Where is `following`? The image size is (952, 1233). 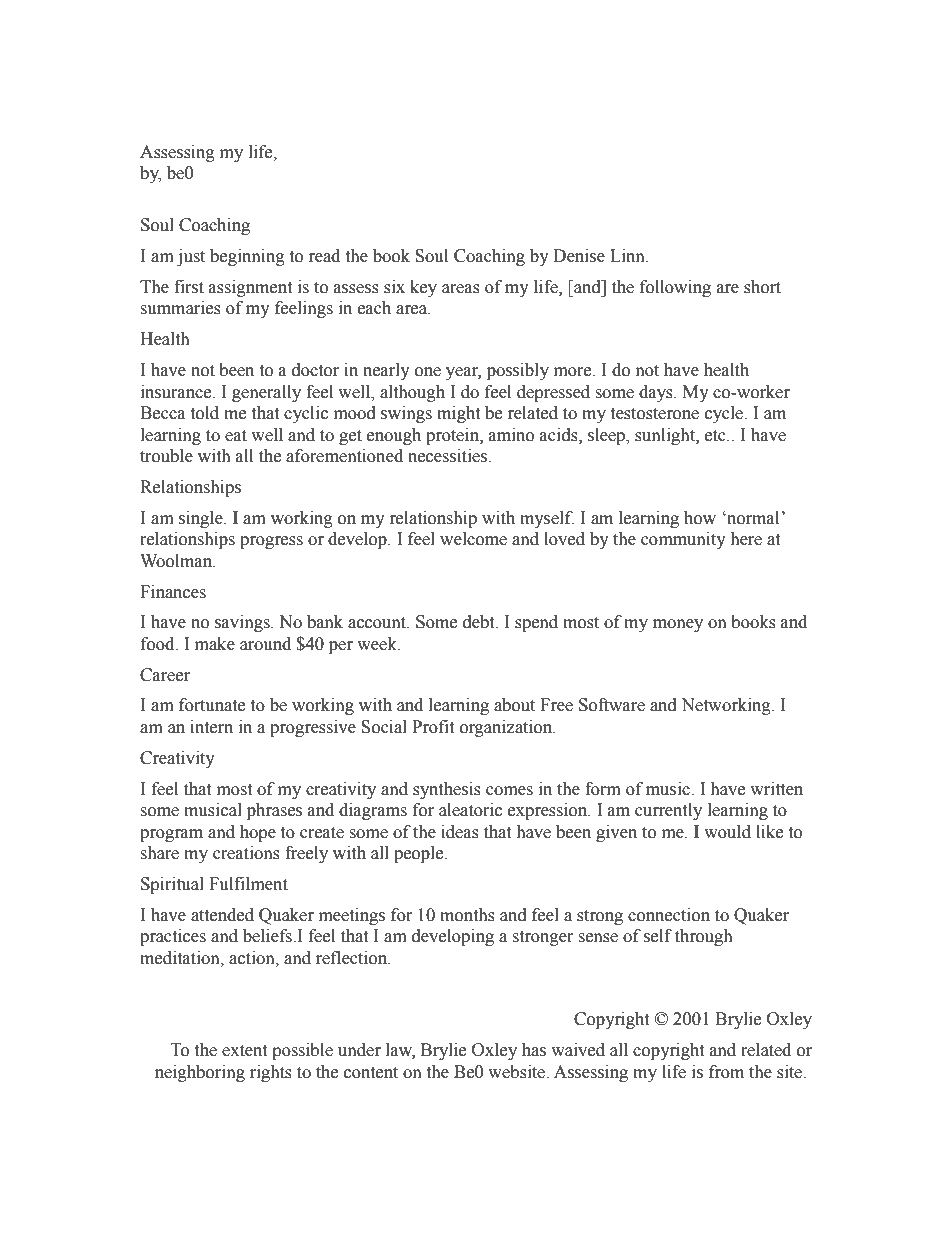
following is located at coordinates (675, 288).
